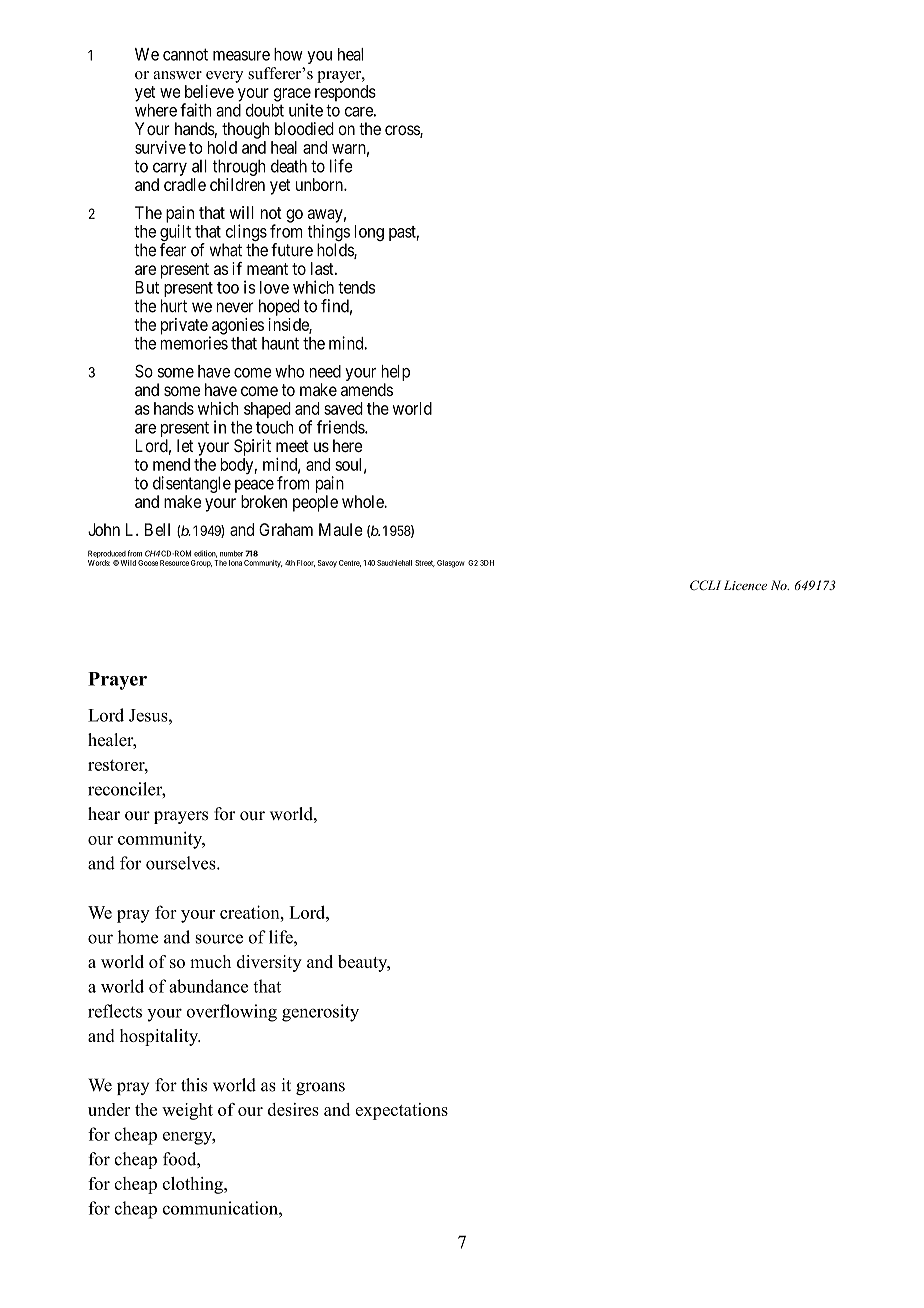 This page has width=924, height=1308. Describe the element at coordinates (341, 427) in the page. I see `friends` at that location.
